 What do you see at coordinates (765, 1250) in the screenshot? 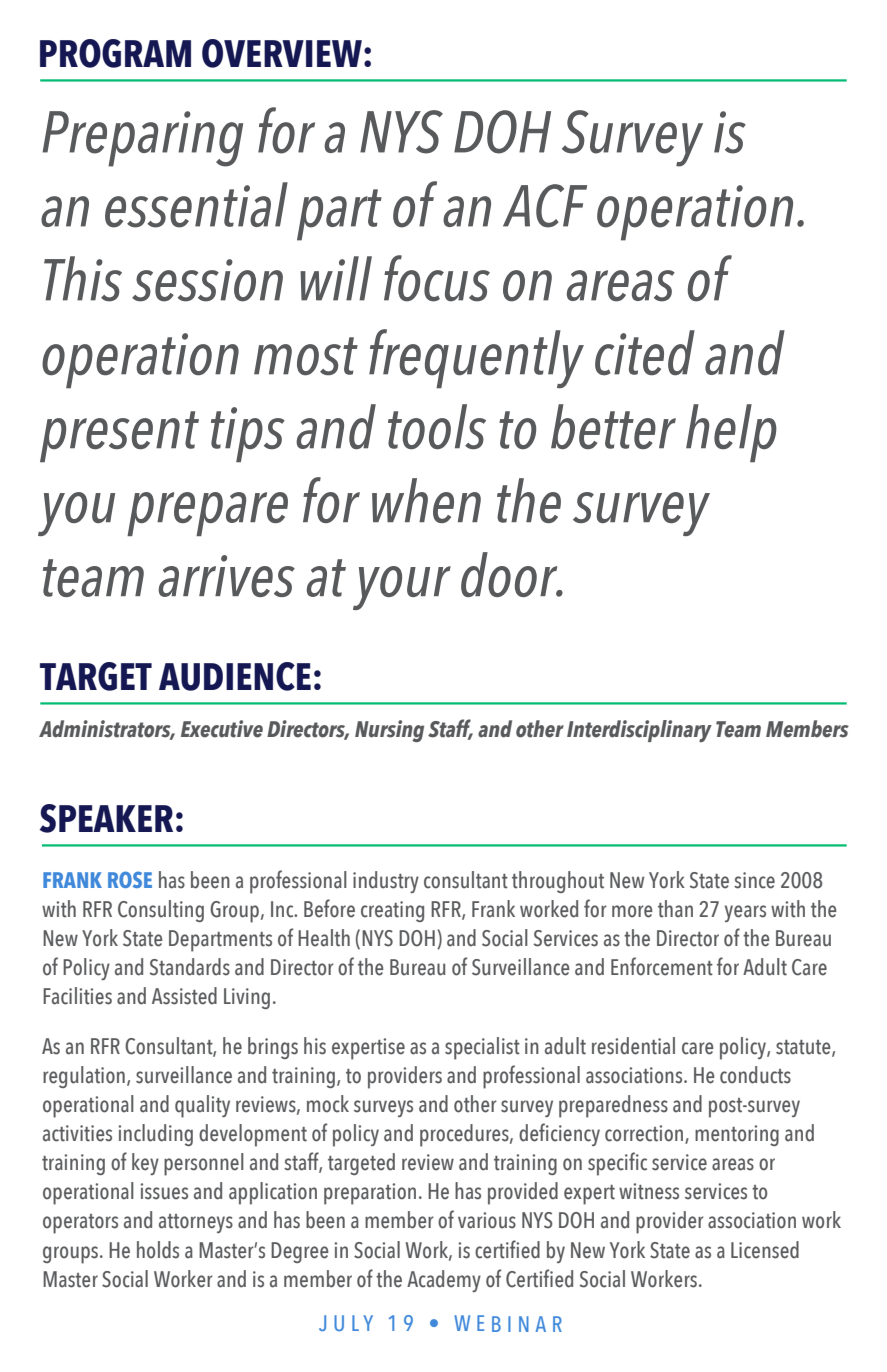
I see `Licensed` at bounding box center [765, 1250].
